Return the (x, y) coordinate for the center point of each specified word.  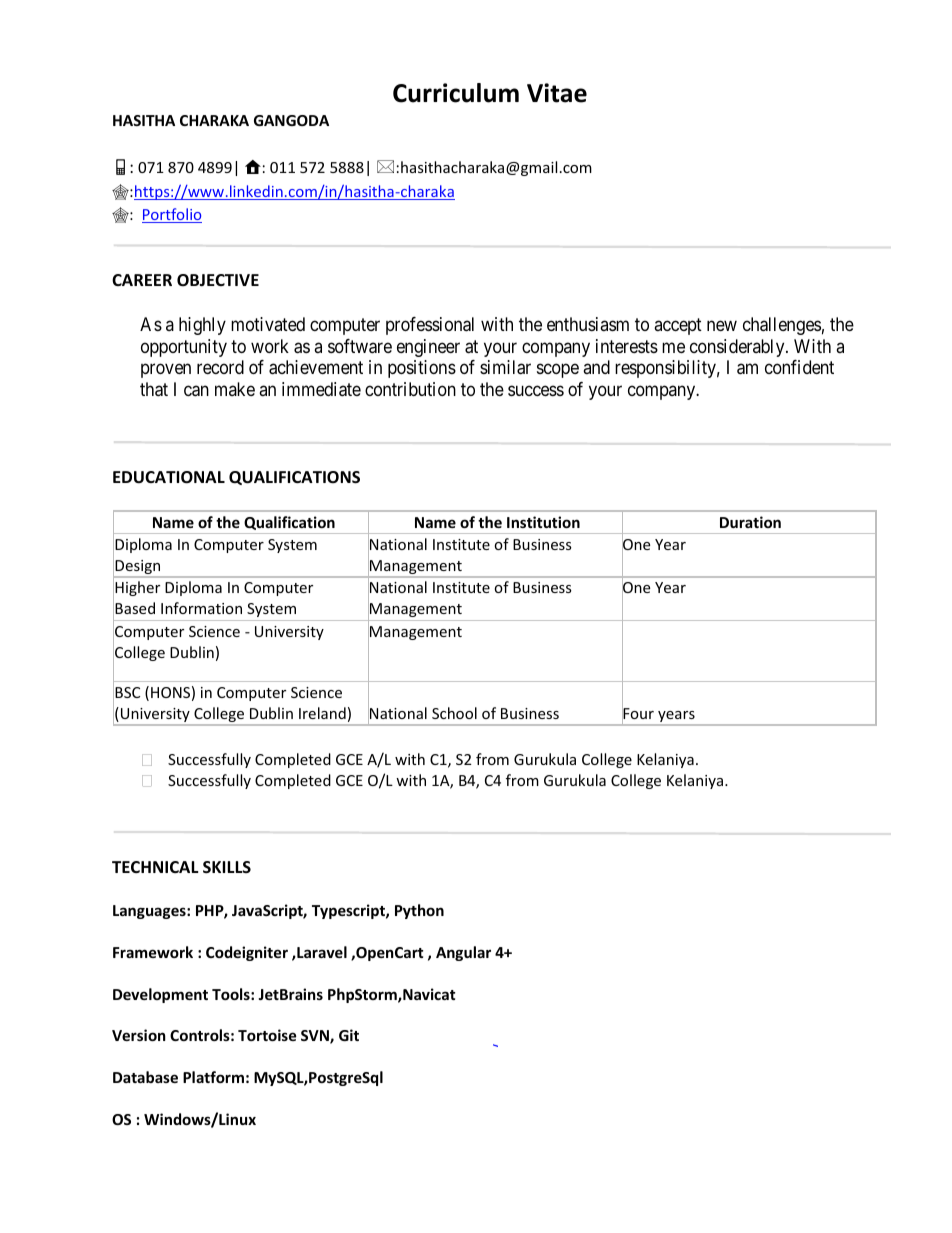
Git (349, 1035)
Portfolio (172, 215)
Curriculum (456, 93)
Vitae (557, 93)
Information (201, 608)
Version (139, 1035)
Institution (543, 522)
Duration (750, 522)
